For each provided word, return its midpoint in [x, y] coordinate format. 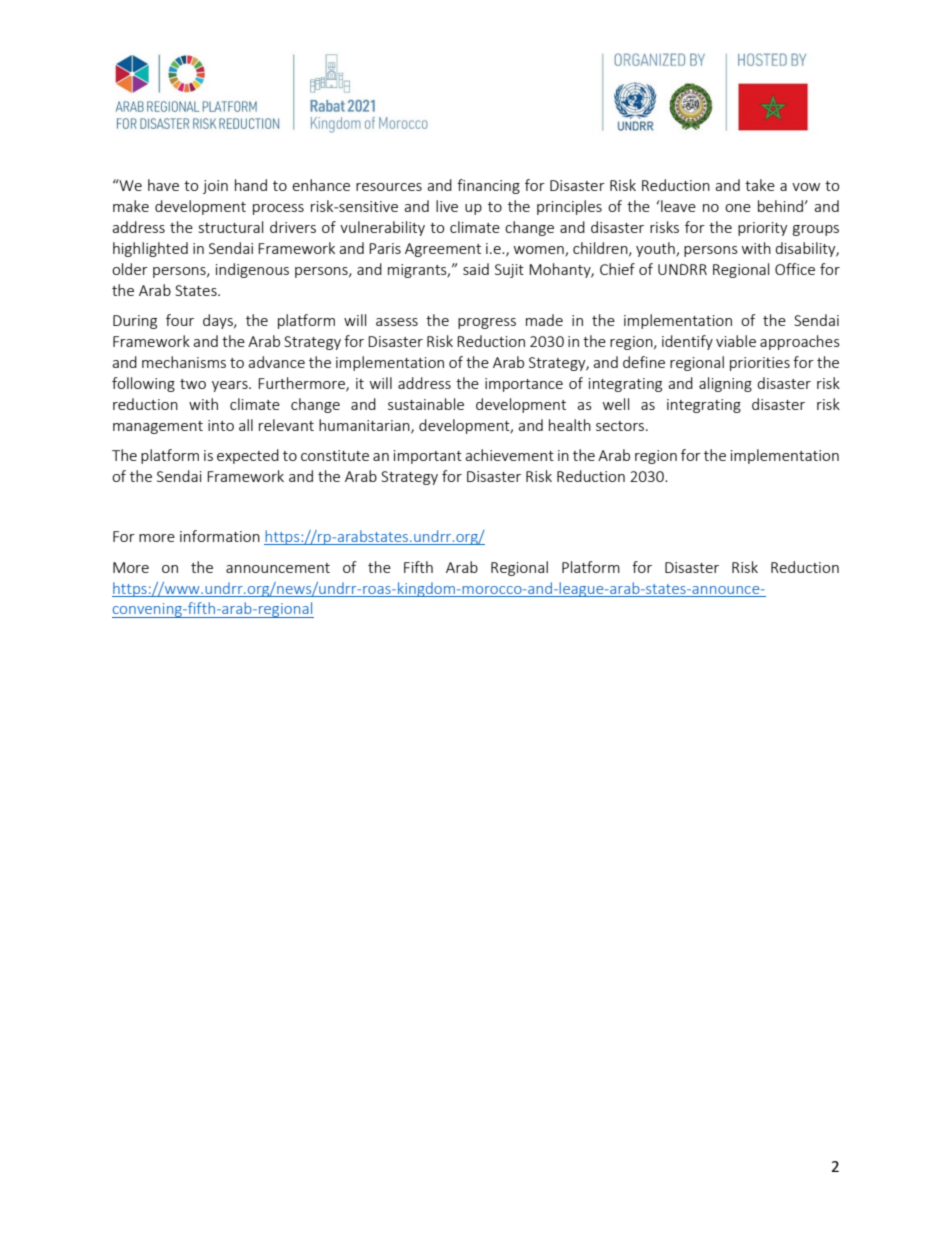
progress [487, 323]
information [220, 536]
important [428, 457]
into [221, 425]
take [760, 185]
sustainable [426, 404]
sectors [621, 426]
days [219, 321]
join [215, 187]
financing [488, 186]
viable [736, 341]
